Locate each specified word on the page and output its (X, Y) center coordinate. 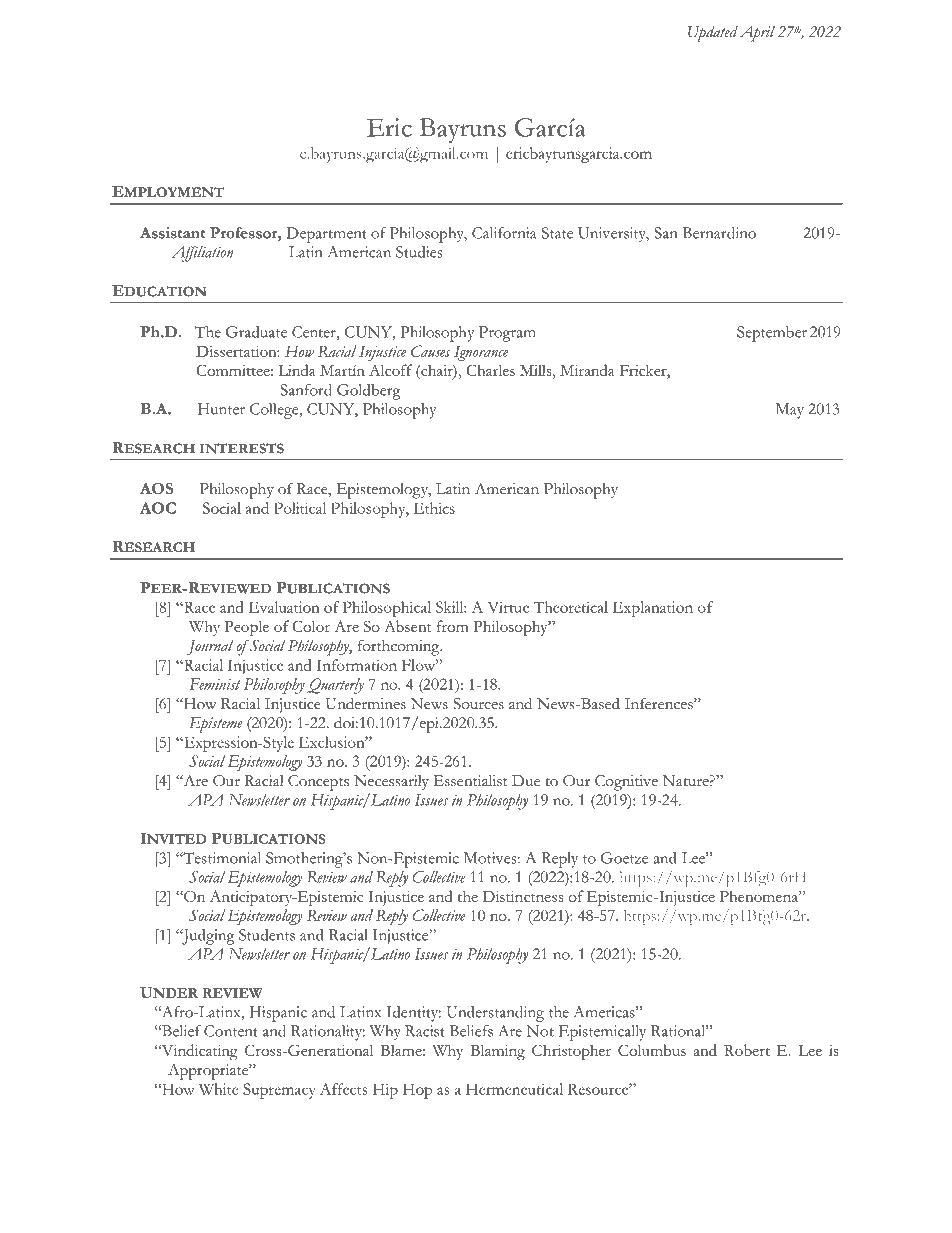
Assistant (172, 233)
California (504, 233)
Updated (713, 34)
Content (231, 1031)
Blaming (497, 1052)
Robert (747, 1050)
